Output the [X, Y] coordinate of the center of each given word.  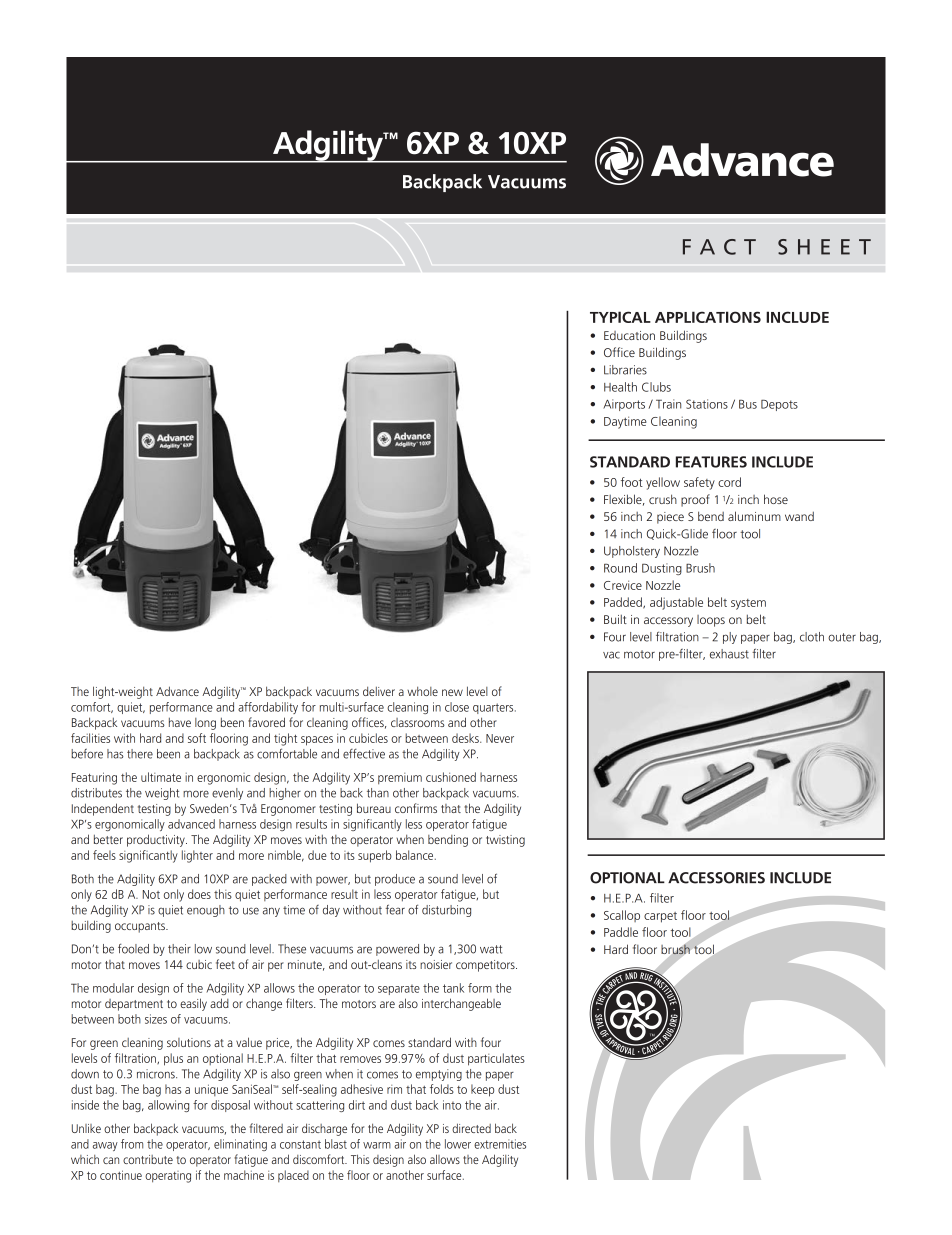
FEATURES [711, 462]
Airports [624, 405]
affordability [268, 708]
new [452, 692]
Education [629, 335]
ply [730, 638]
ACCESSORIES [716, 878]
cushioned [451, 777]
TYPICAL [620, 317]
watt [491, 949]
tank [453, 988]
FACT [719, 247]
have [180, 722]
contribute [148, 1159]
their [179, 949]
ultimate [161, 777]
